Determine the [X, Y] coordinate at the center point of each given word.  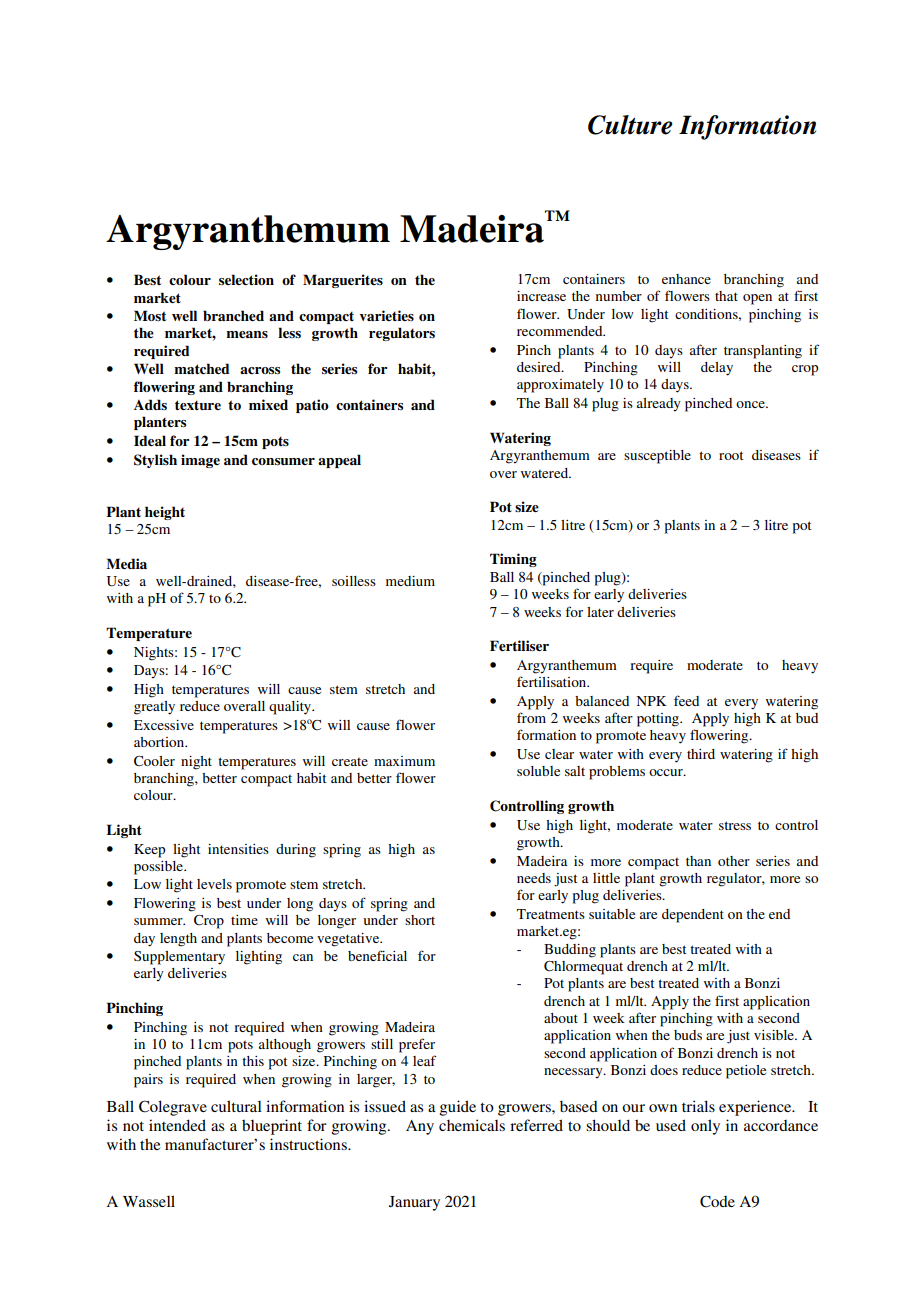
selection [246, 279]
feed [686, 700]
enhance [686, 279]
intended [177, 1125]
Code [717, 1201]
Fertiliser [519, 645]
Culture [630, 125]
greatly [154, 708]
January [414, 1203]
